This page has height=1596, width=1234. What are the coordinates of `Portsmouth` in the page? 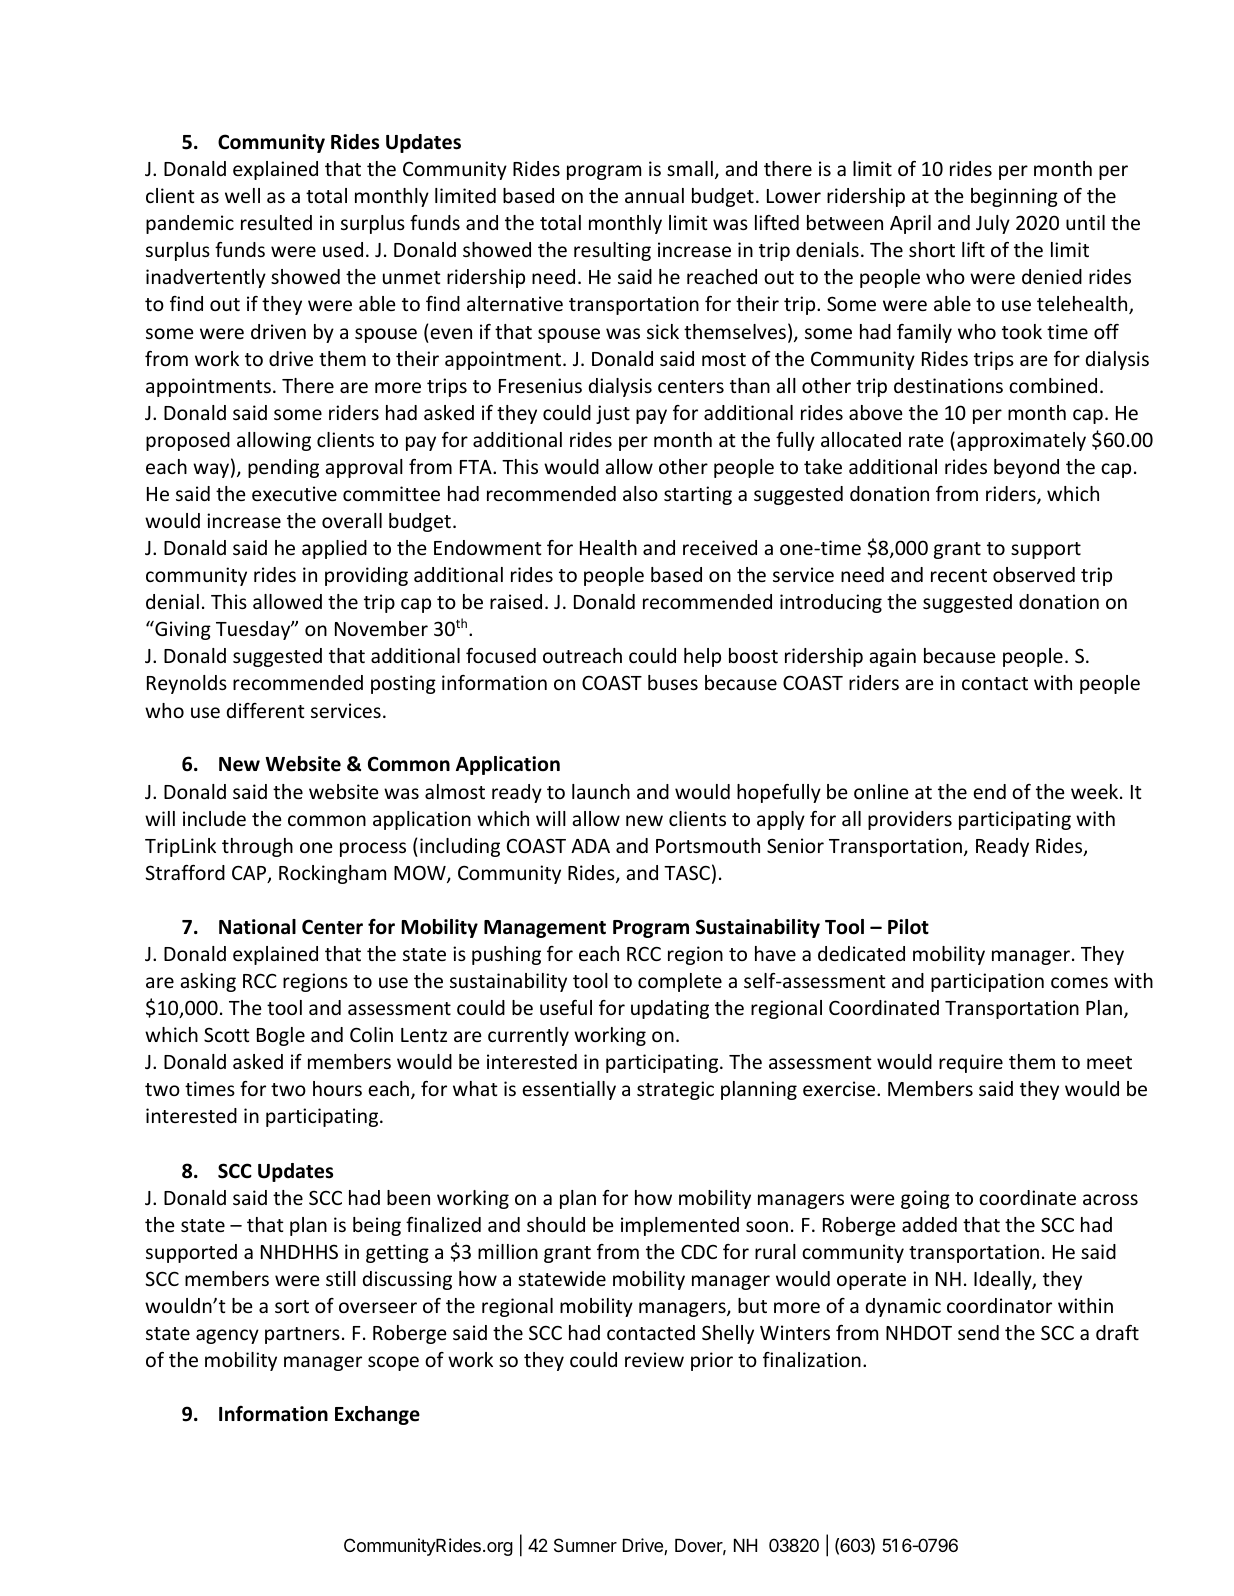 It's located at (708, 845).
